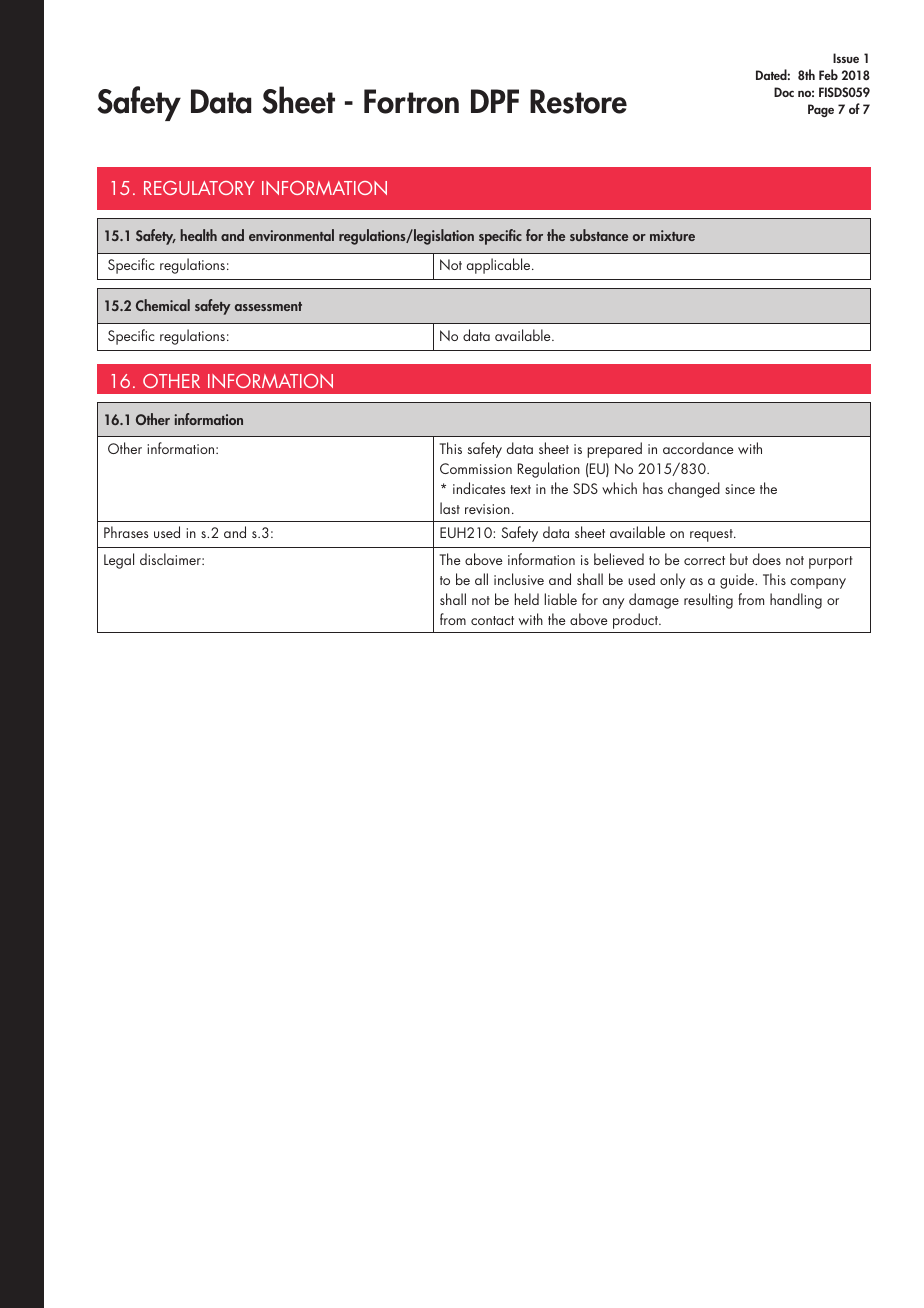 Image resolution: width=924 pixels, height=1308 pixels. What do you see at coordinates (796, 601) in the screenshot?
I see `handling` at bounding box center [796, 601].
